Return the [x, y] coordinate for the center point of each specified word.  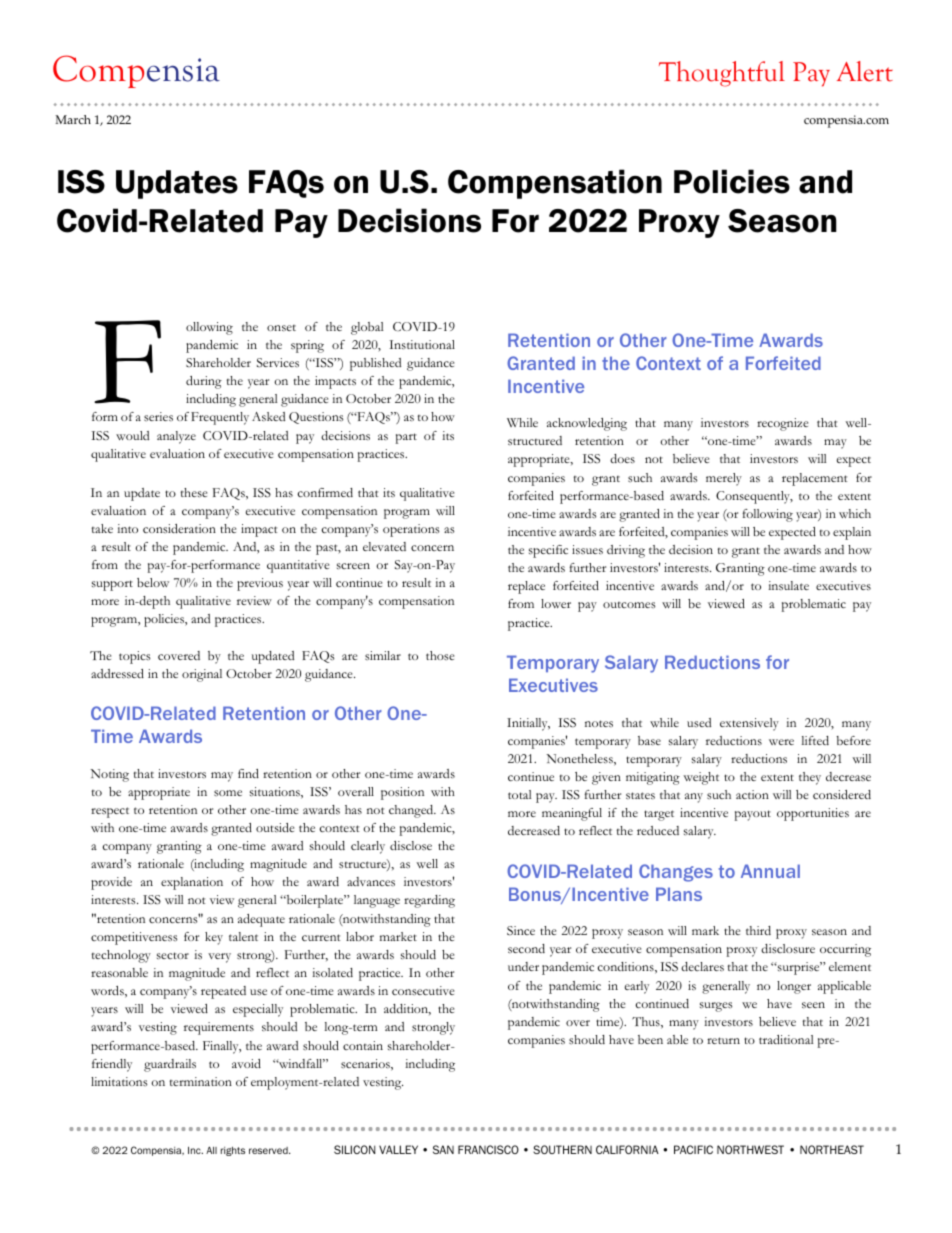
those [440, 655]
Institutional [422, 344]
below [153, 582]
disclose [411, 845]
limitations [119, 1081]
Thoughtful [722, 74]
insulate [788, 585]
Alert [865, 71]
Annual [770, 871]
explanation [192, 883]
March [73, 119]
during [204, 382]
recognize [782, 424]
